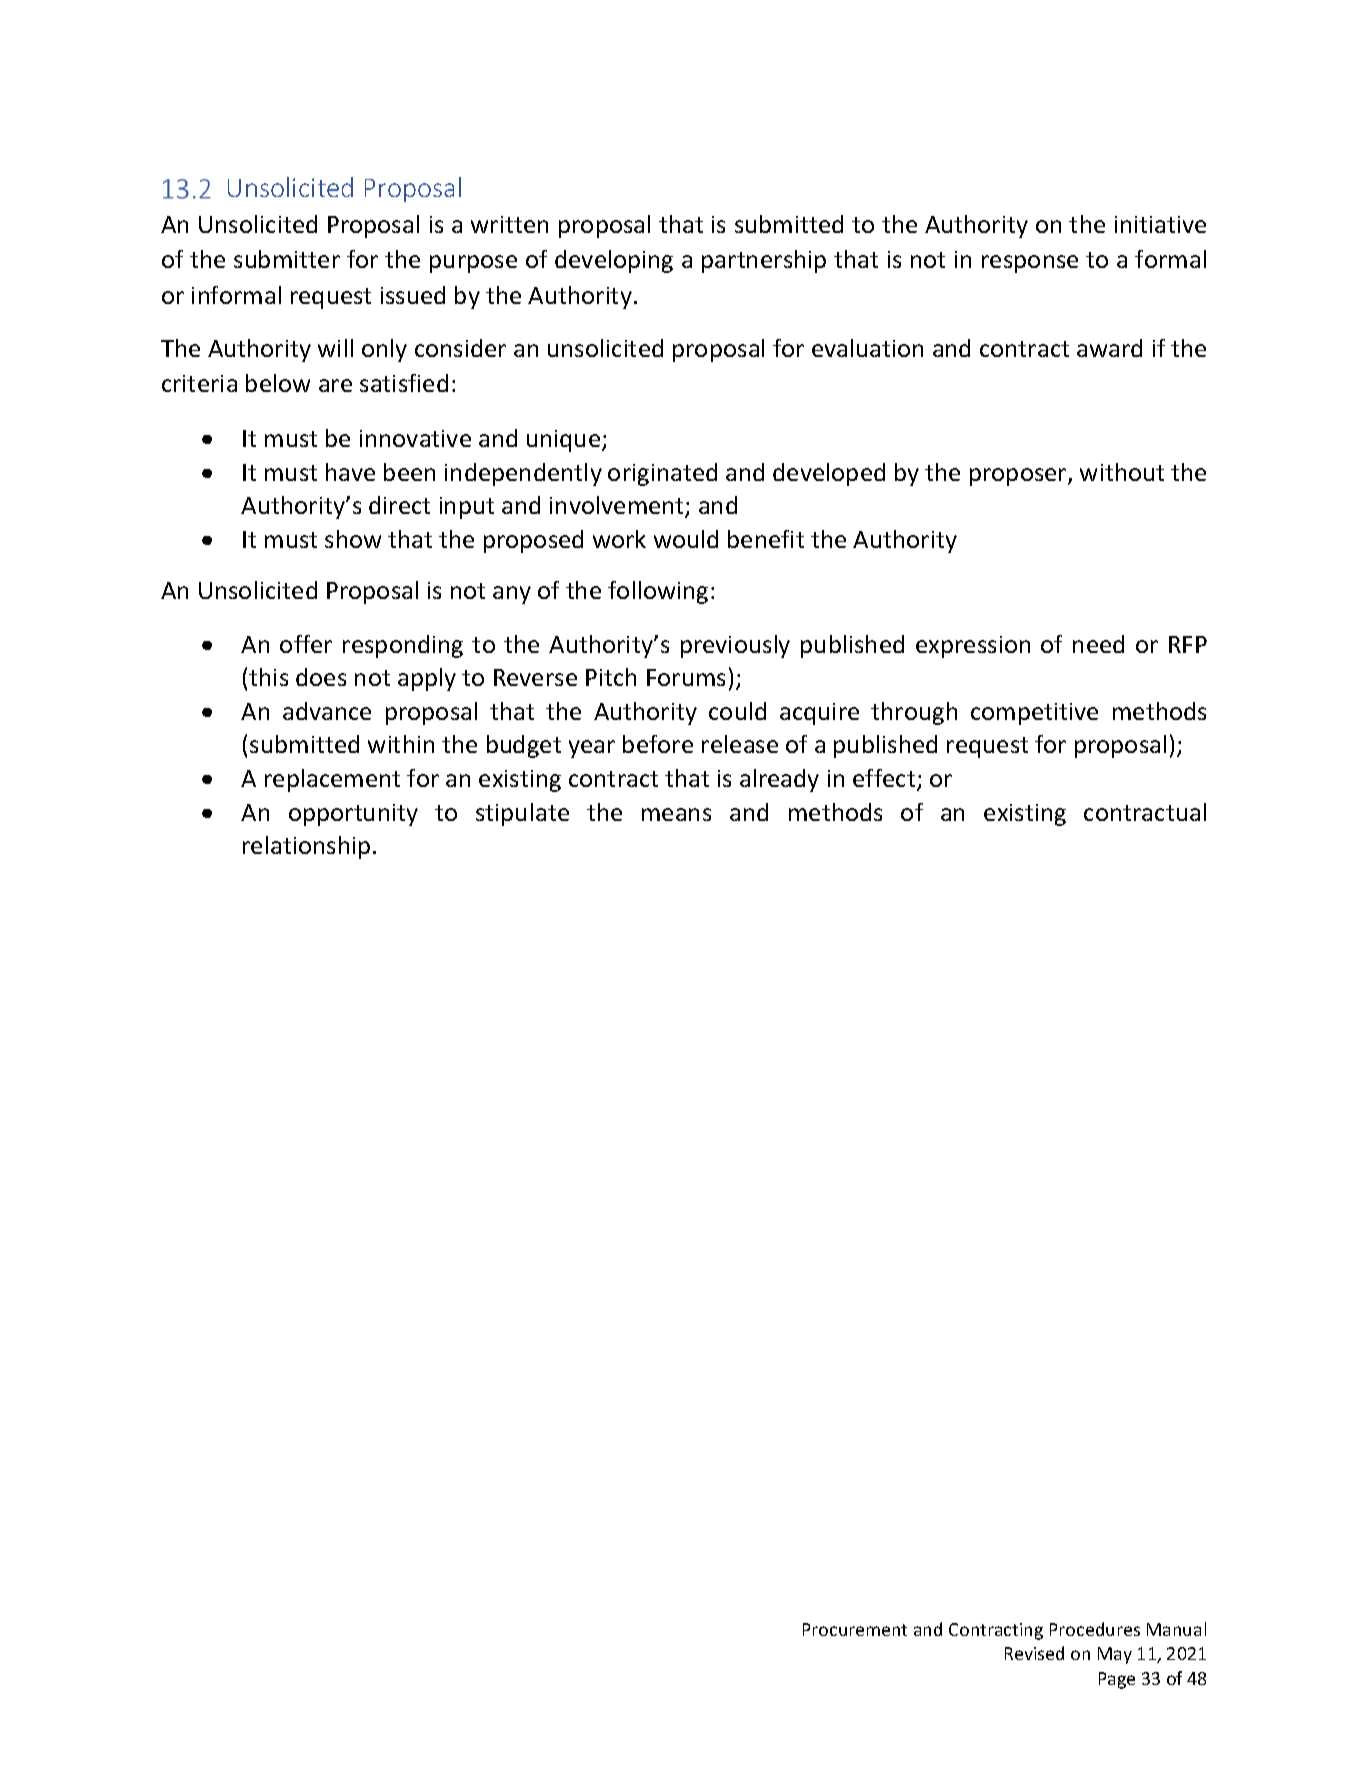 The height and width of the page is (1771, 1369). I want to click on relationship, so click(306, 847).
